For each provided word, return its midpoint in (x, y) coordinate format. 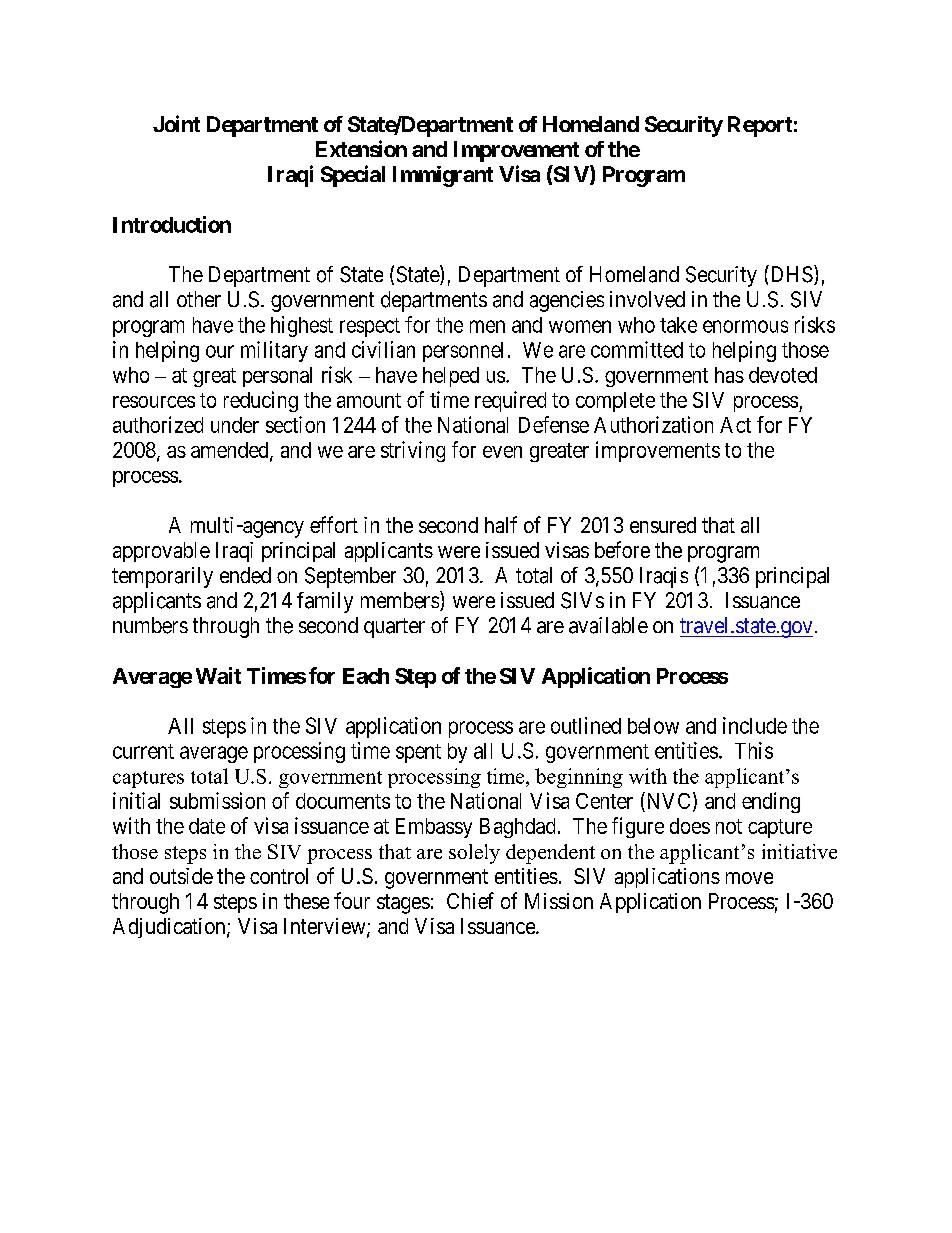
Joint (176, 123)
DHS (790, 274)
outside (181, 876)
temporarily (162, 577)
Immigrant (443, 176)
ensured (663, 525)
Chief (470, 900)
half (501, 524)
